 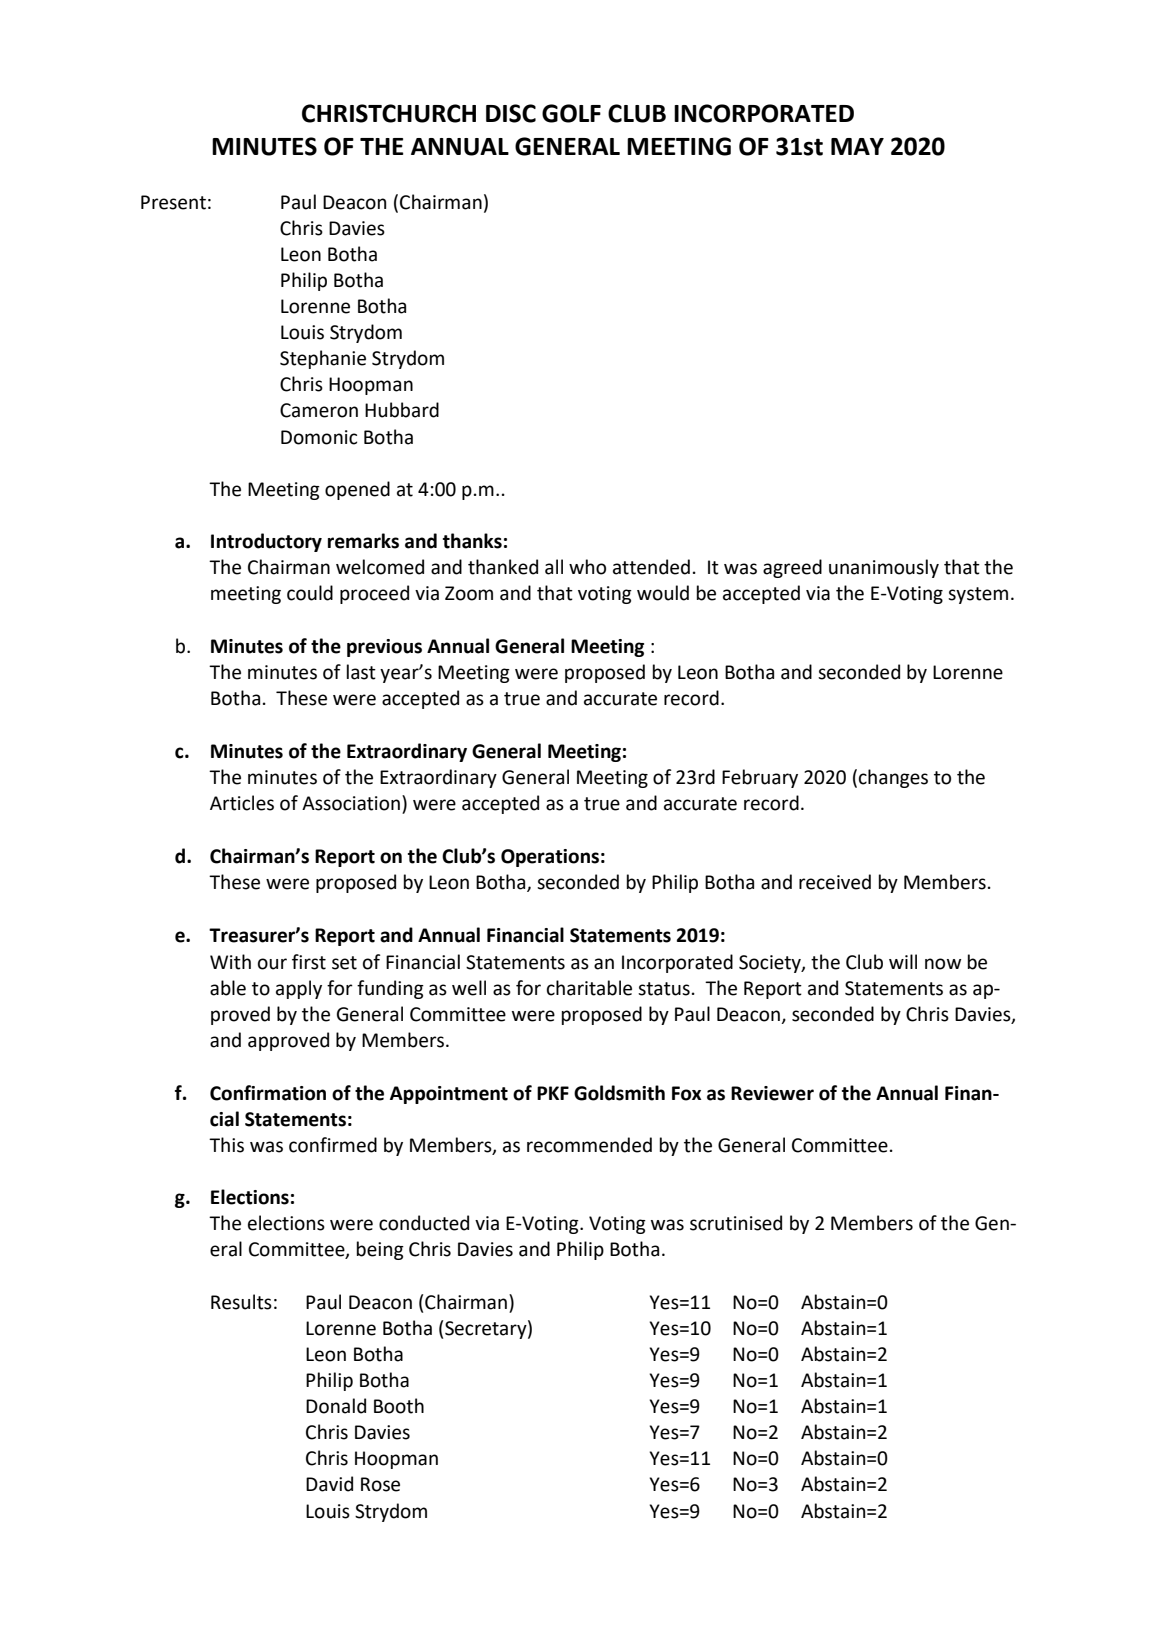 I want to click on GOLF, so click(x=571, y=113).
